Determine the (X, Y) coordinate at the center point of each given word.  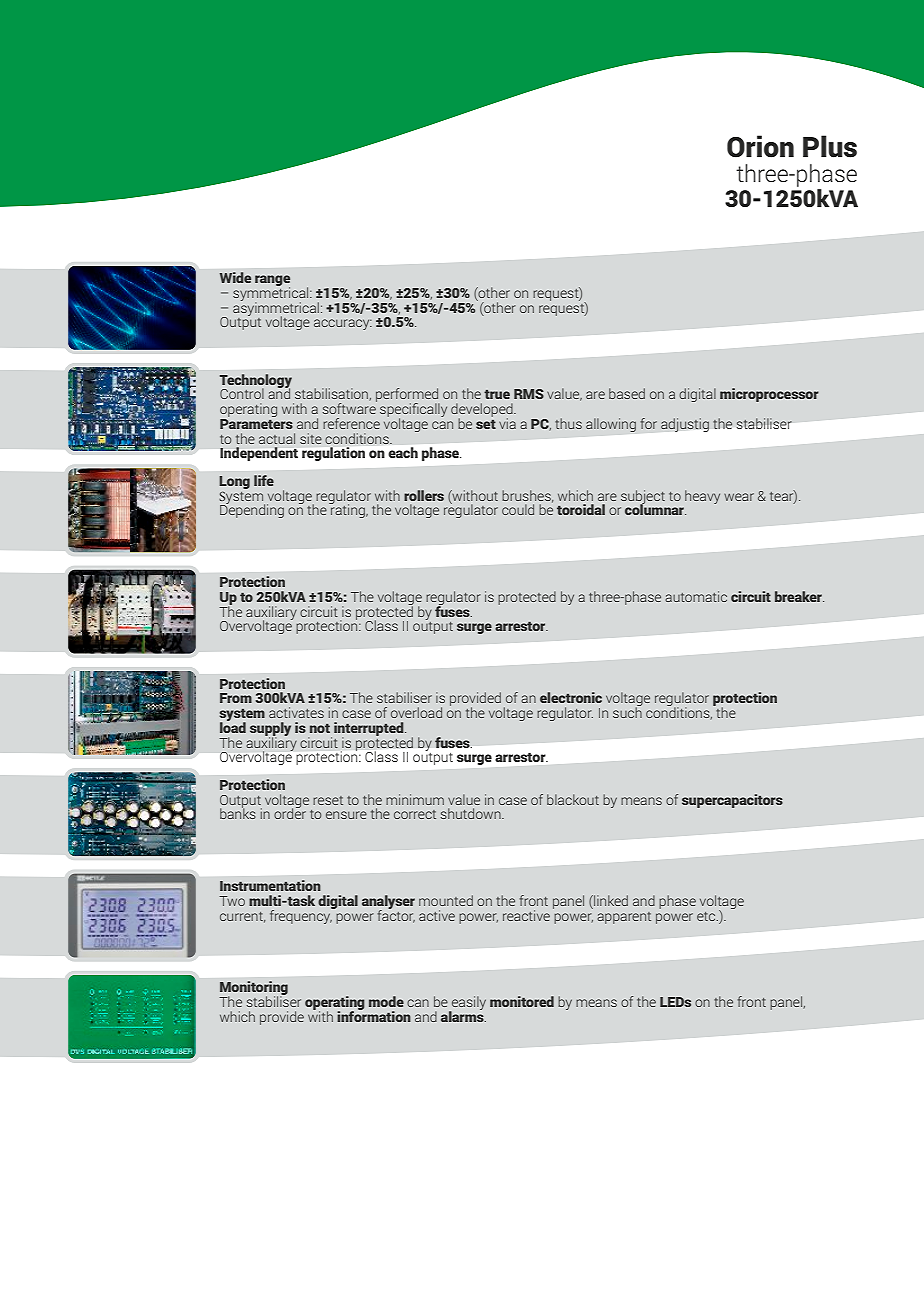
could (518, 509)
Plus (830, 146)
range (272, 282)
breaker (799, 596)
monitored (522, 1001)
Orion (760, 146)
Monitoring (253, 989)
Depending (252, 510)
